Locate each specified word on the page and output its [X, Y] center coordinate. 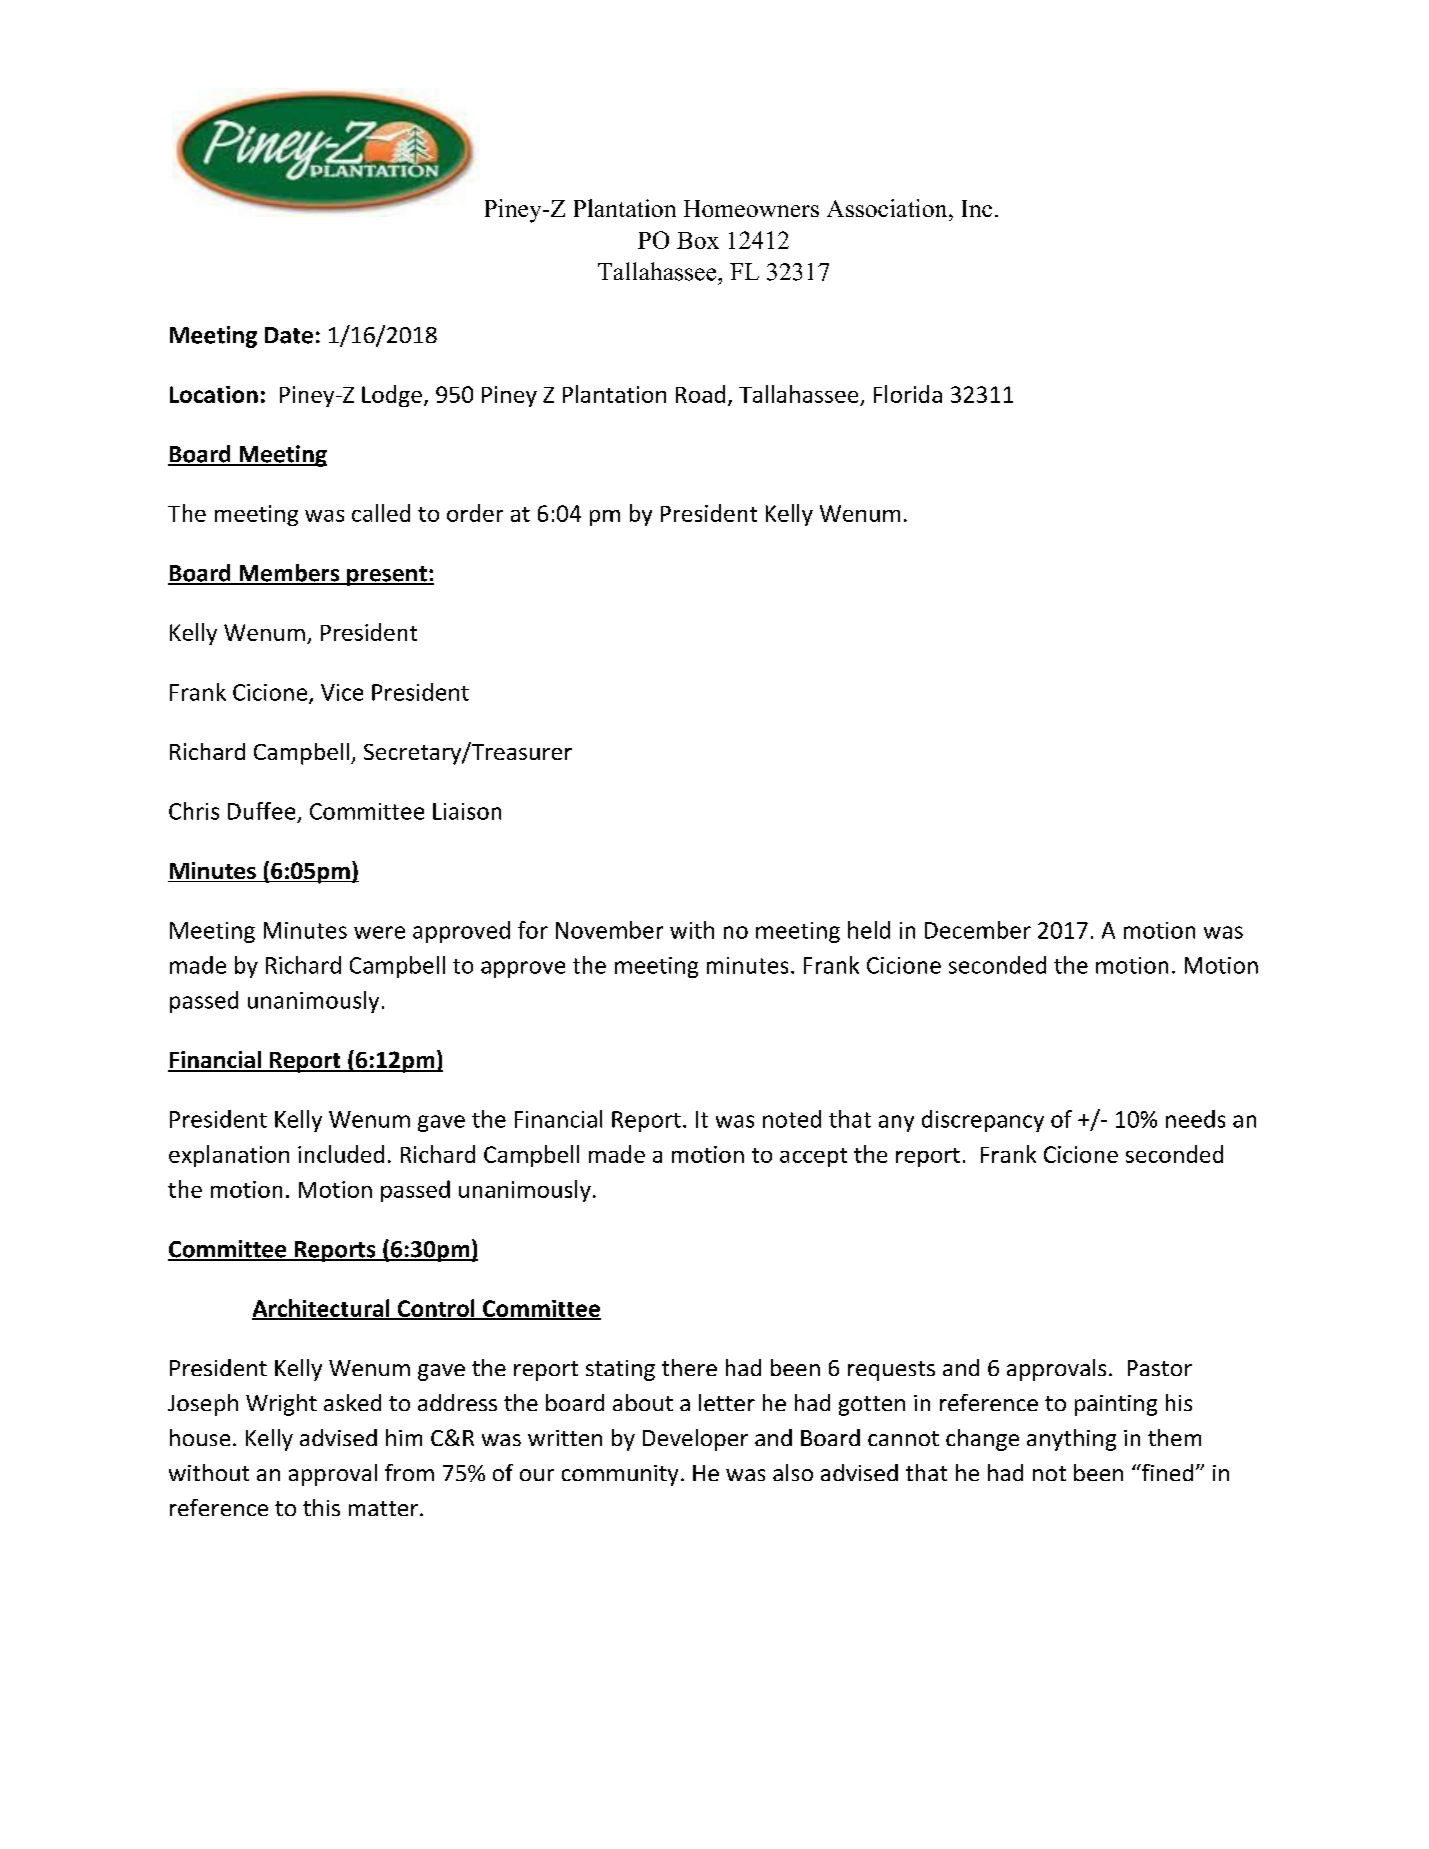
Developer [695, 1440]
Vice [342, 692]
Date [289, 335]
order [475, 513]
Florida [908, 394]
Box [698, 240]
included [341, 1154]
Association [888, 208]
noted [792, 1119]
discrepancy [983, 1121]
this [321, 1507]
